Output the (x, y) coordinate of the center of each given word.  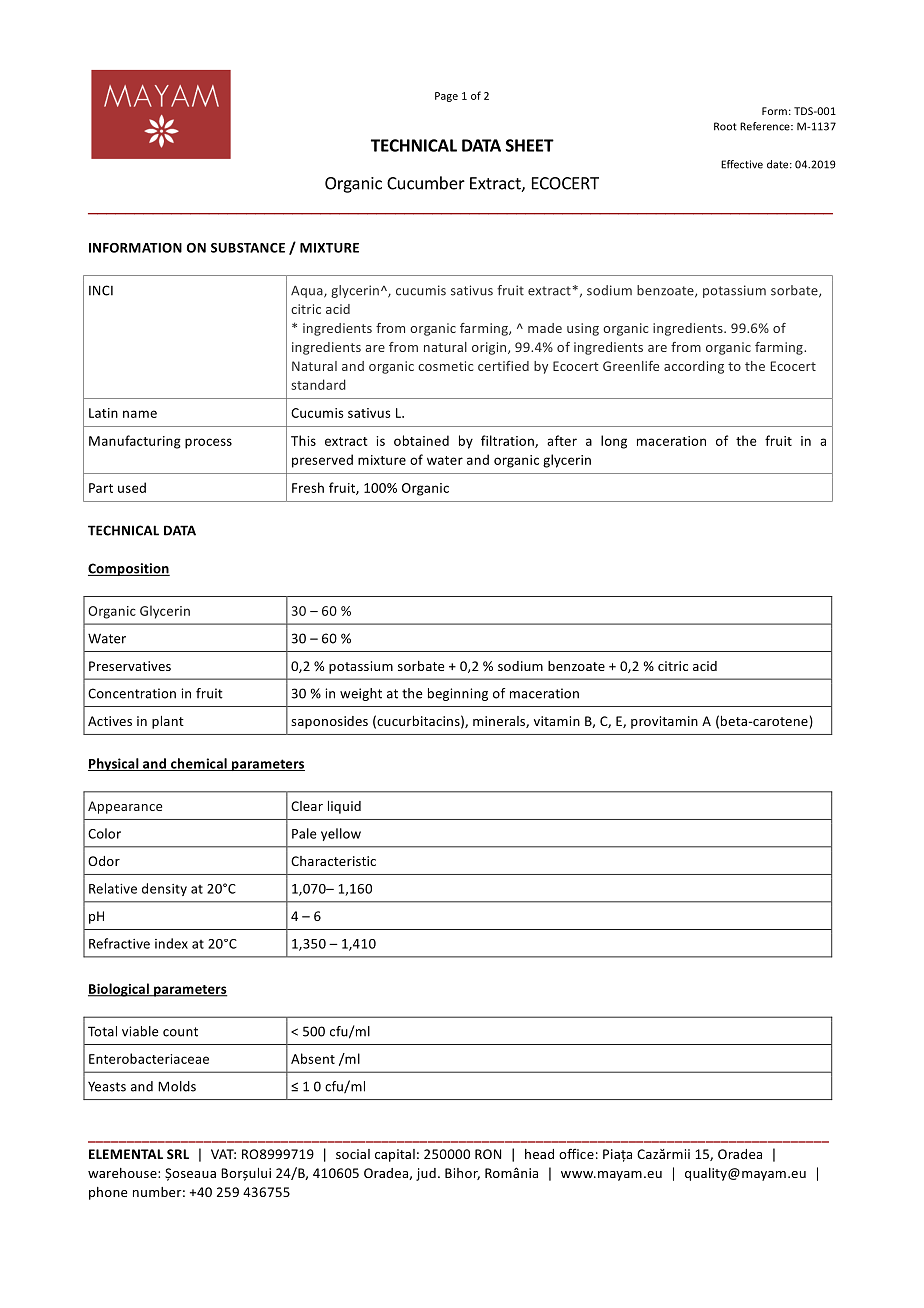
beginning (458, 694)
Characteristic (333, 861)
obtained (421, 440)
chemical (199, 764)
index (171, 943)
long (614, 442)
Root (725, 126)
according (694, 367)
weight (361, 694)
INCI (101, 290)
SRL (178, 1154)
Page (446, 97)
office (576, 1153)
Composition (129, 569)
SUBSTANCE (248, 248)
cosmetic (445, 366)
